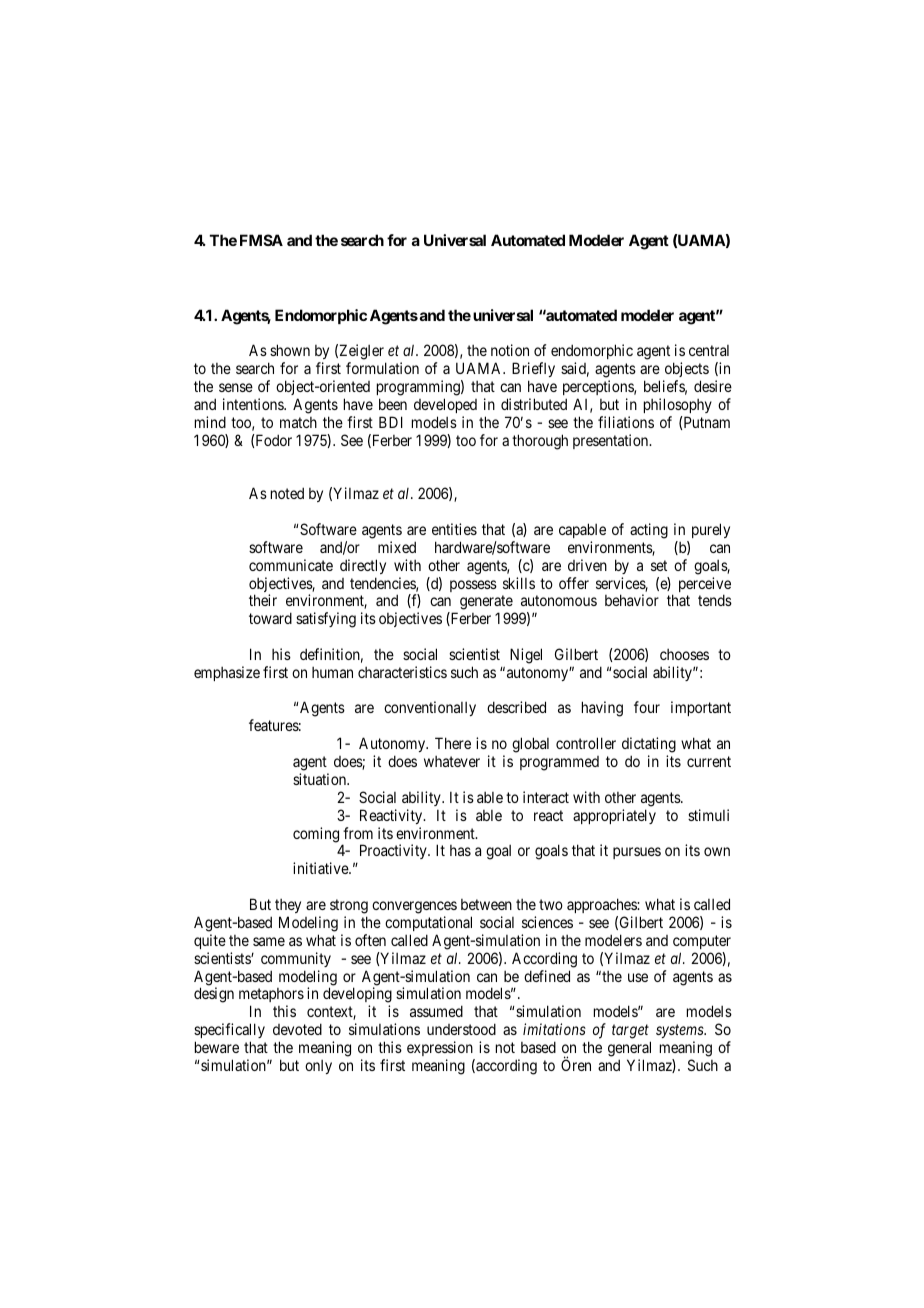  What do you see at coordinates (263, 600) in the screenshot?
I see `their` at bounding box center [263, 600].
